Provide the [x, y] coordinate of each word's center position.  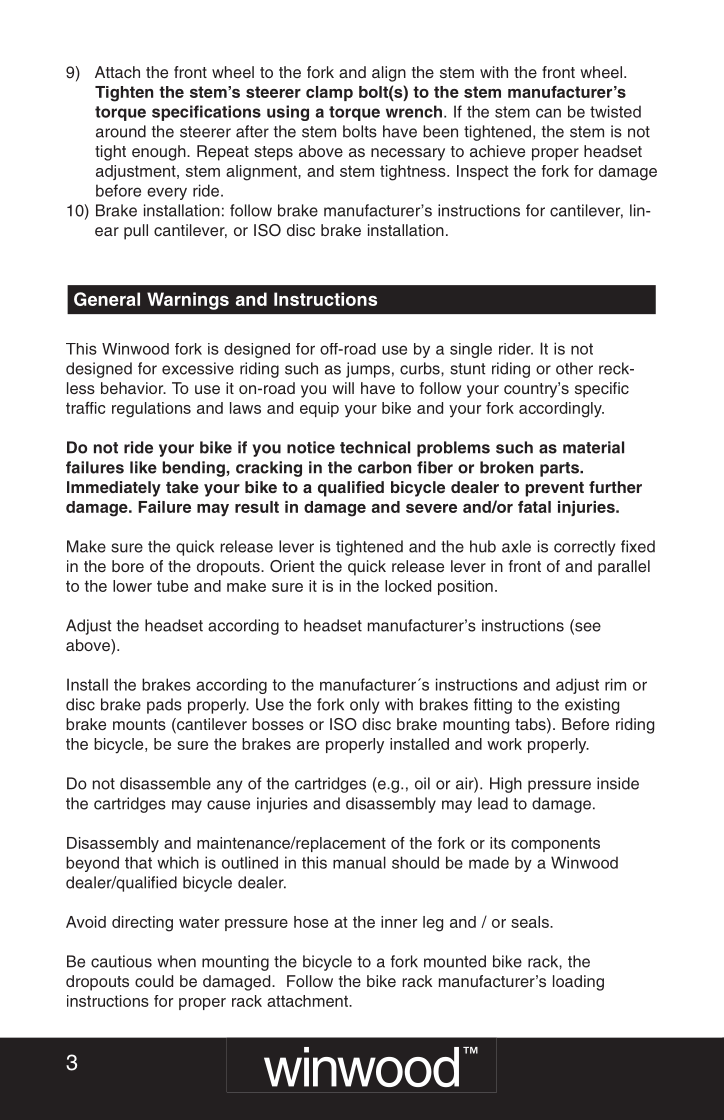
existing [592, 706]
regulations [151, 410]
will [343, 388]
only [365, 706]
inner [399, 922]
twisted [615, 111]
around [121, 131]
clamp [329, 93]
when [176, 961]
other [574, 368]
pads [164, 706]
